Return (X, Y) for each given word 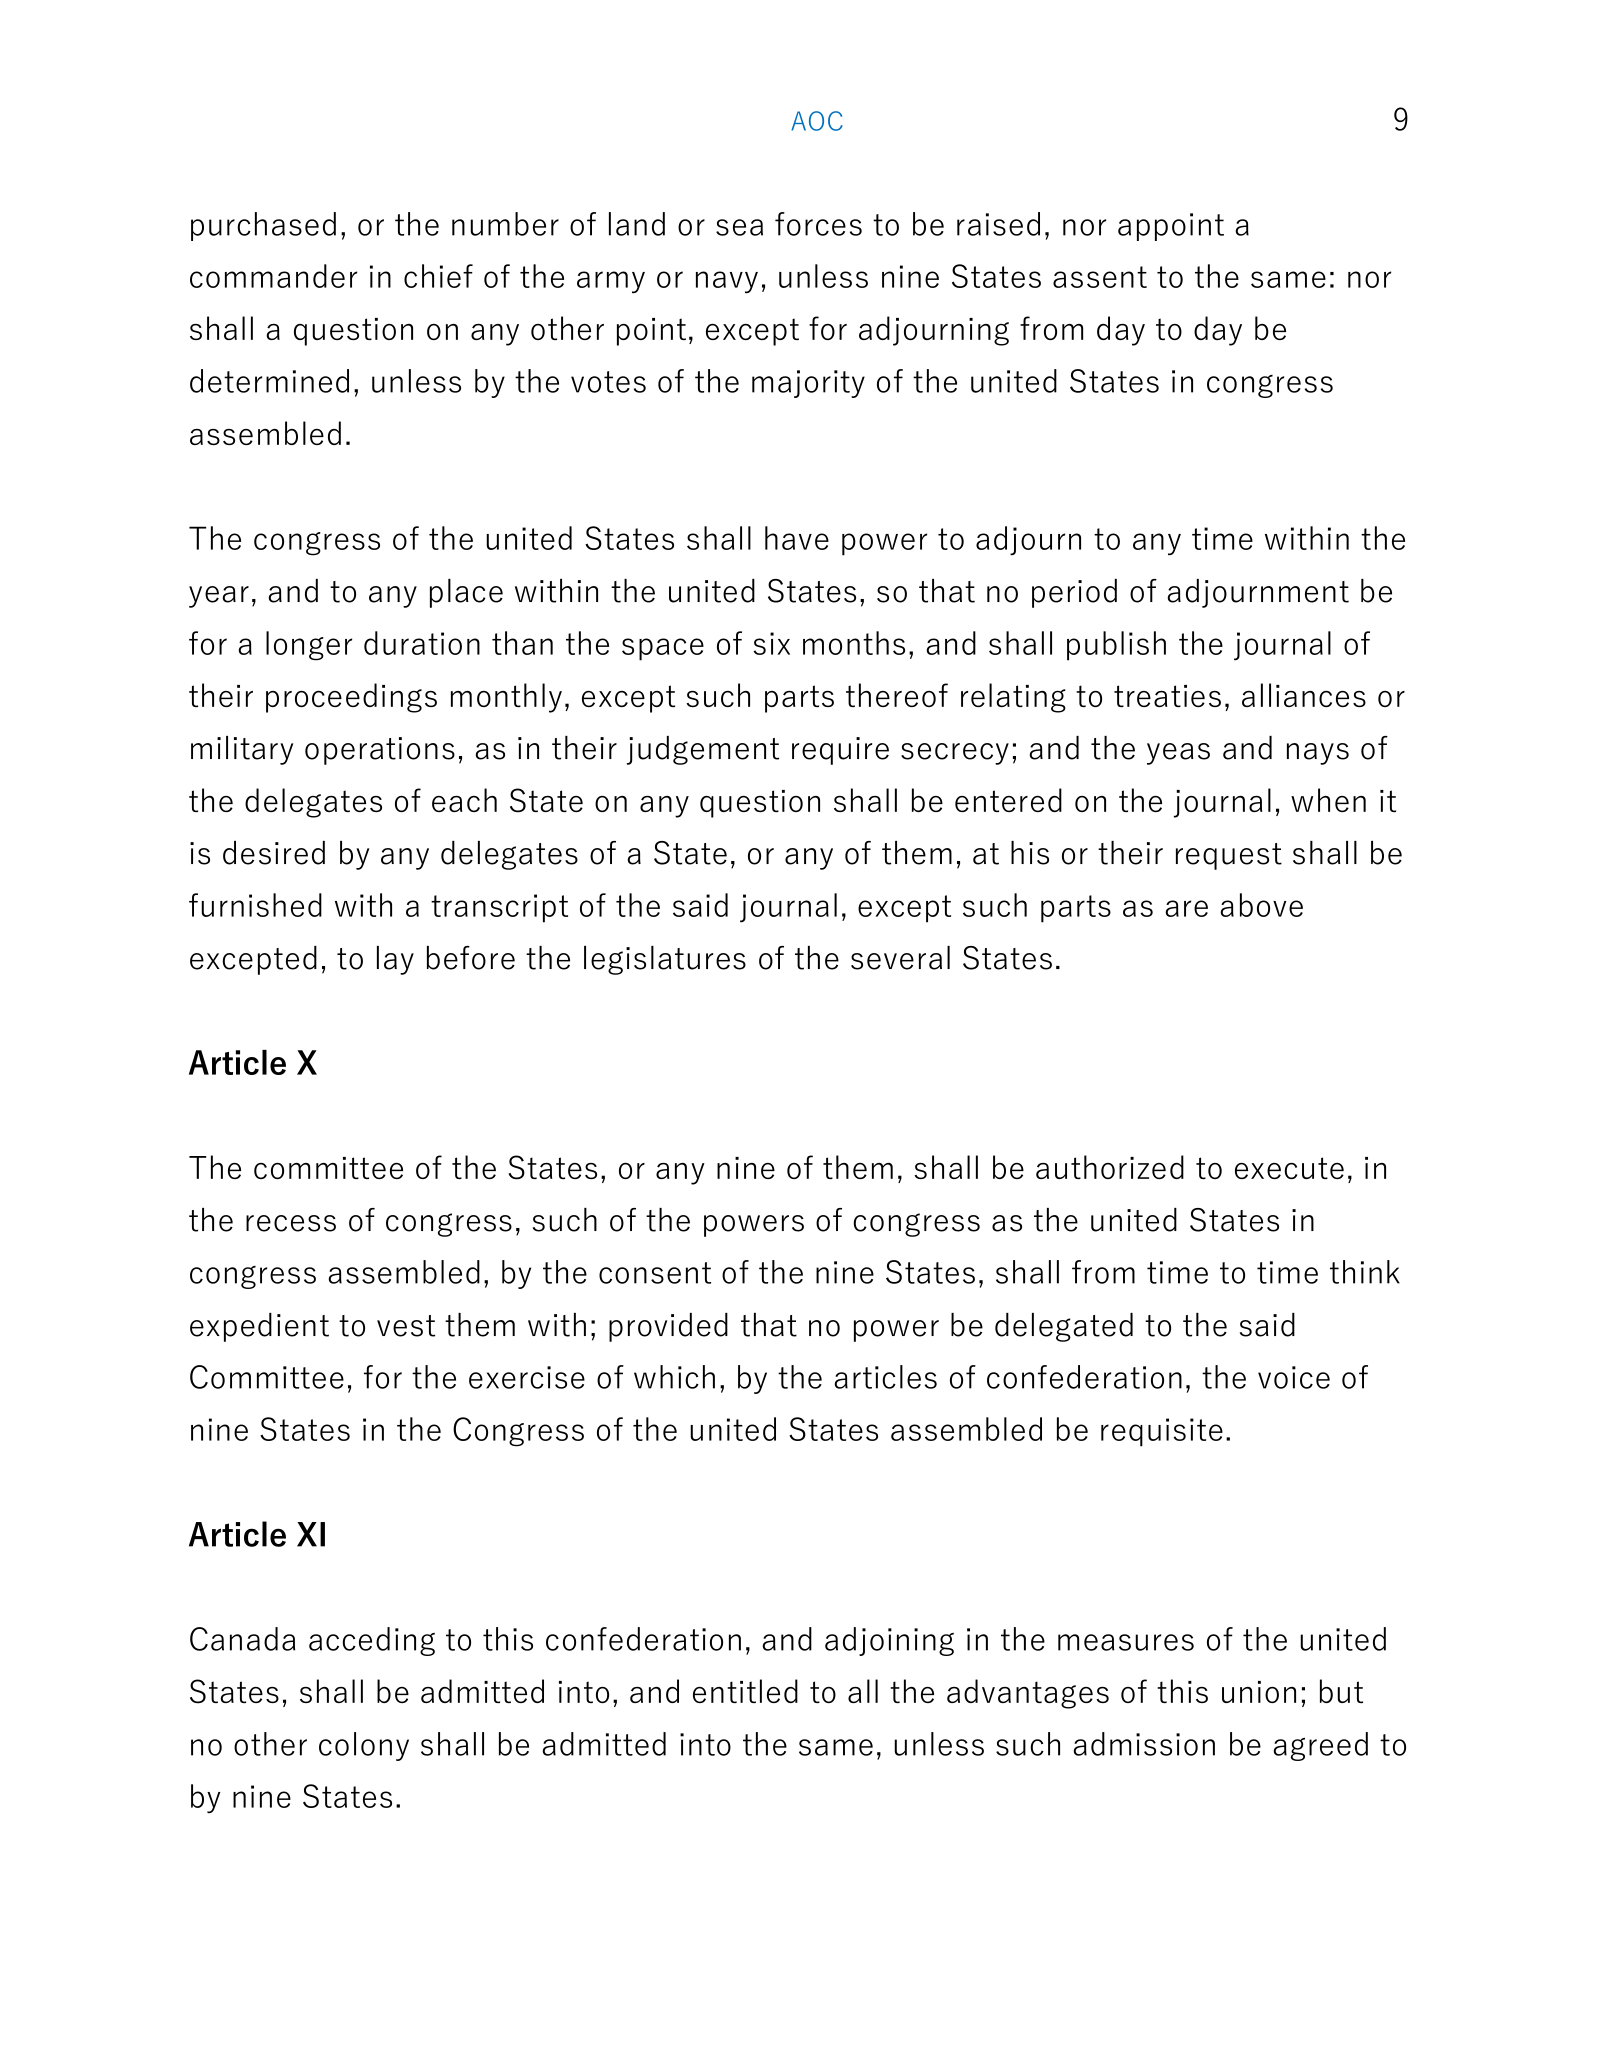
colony (364, 1746)
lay (395, 960)
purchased (263, 226)
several (900, 958)
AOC (817, 121)
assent (1100, 277)
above (1261, 905)
